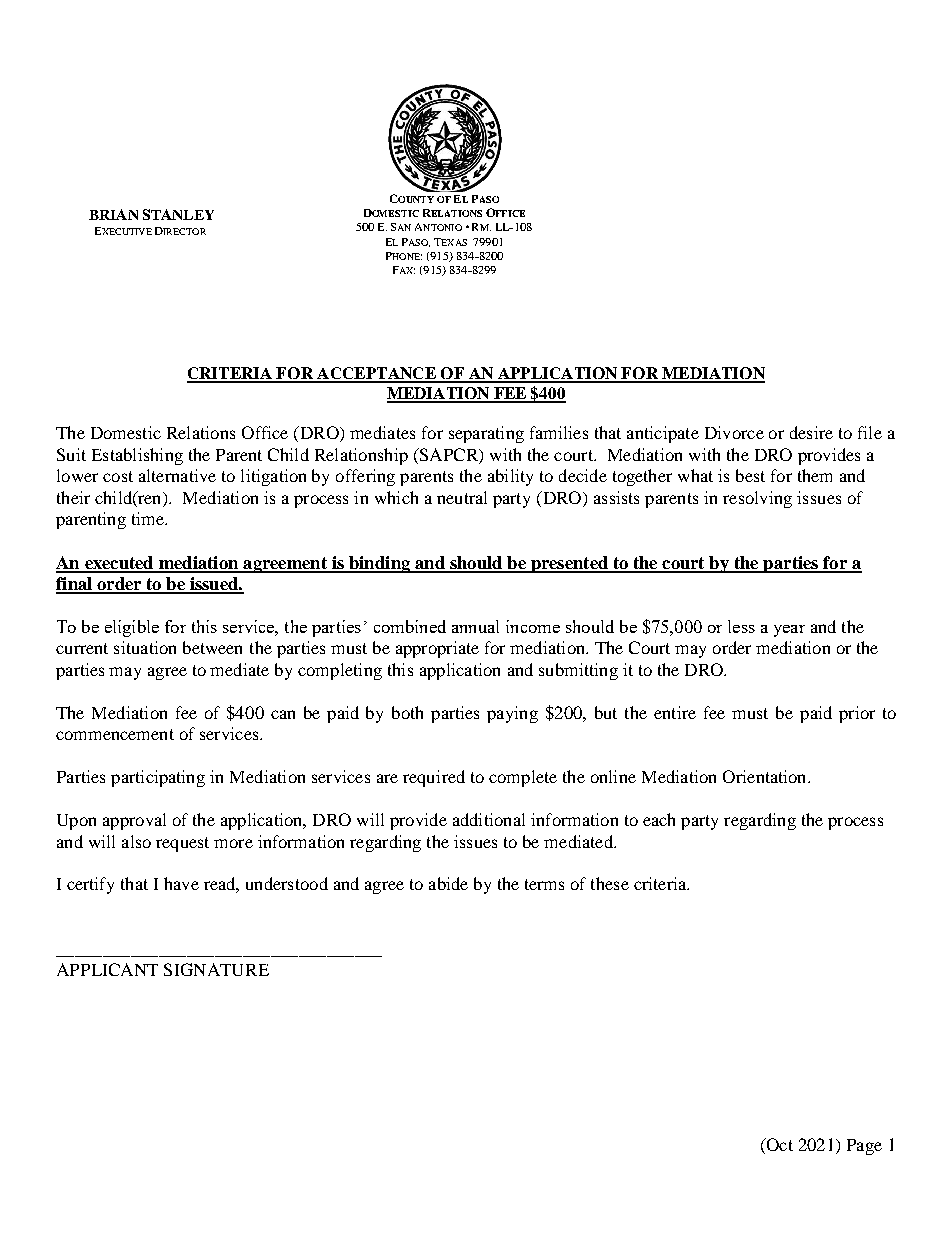 The image size is (952, 1233). Describe the element at coordinates (376, 374) in the image. I see `ACCEPTANCE` at that location.
